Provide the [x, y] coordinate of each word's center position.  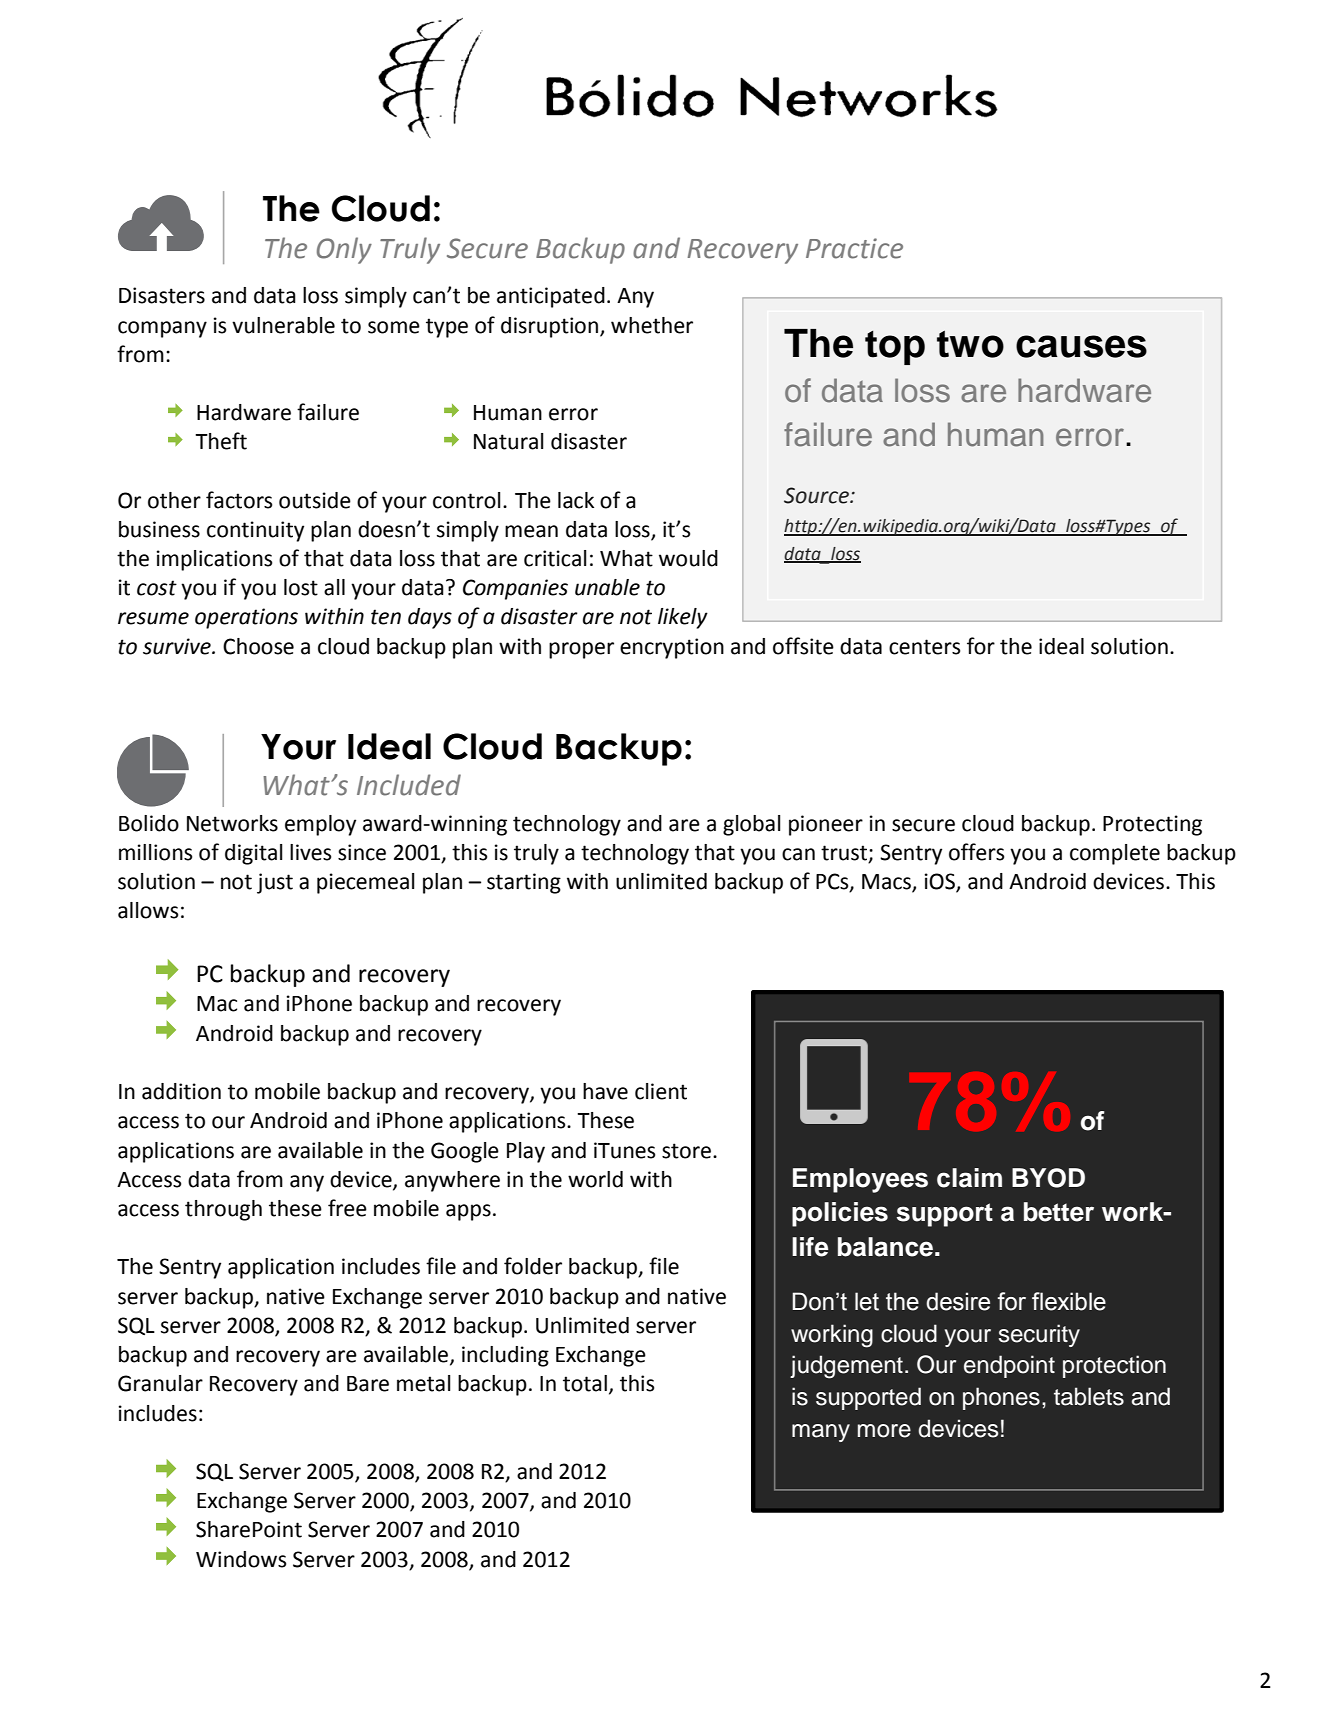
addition [181, 1091]
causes [1081, 346]
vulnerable [283, 325]
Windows [241, 1559]
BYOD [1048, 1178]
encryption [672, 648]
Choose [258, 646]
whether [652, 325]
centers [924, 647]
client [661, 1091]
